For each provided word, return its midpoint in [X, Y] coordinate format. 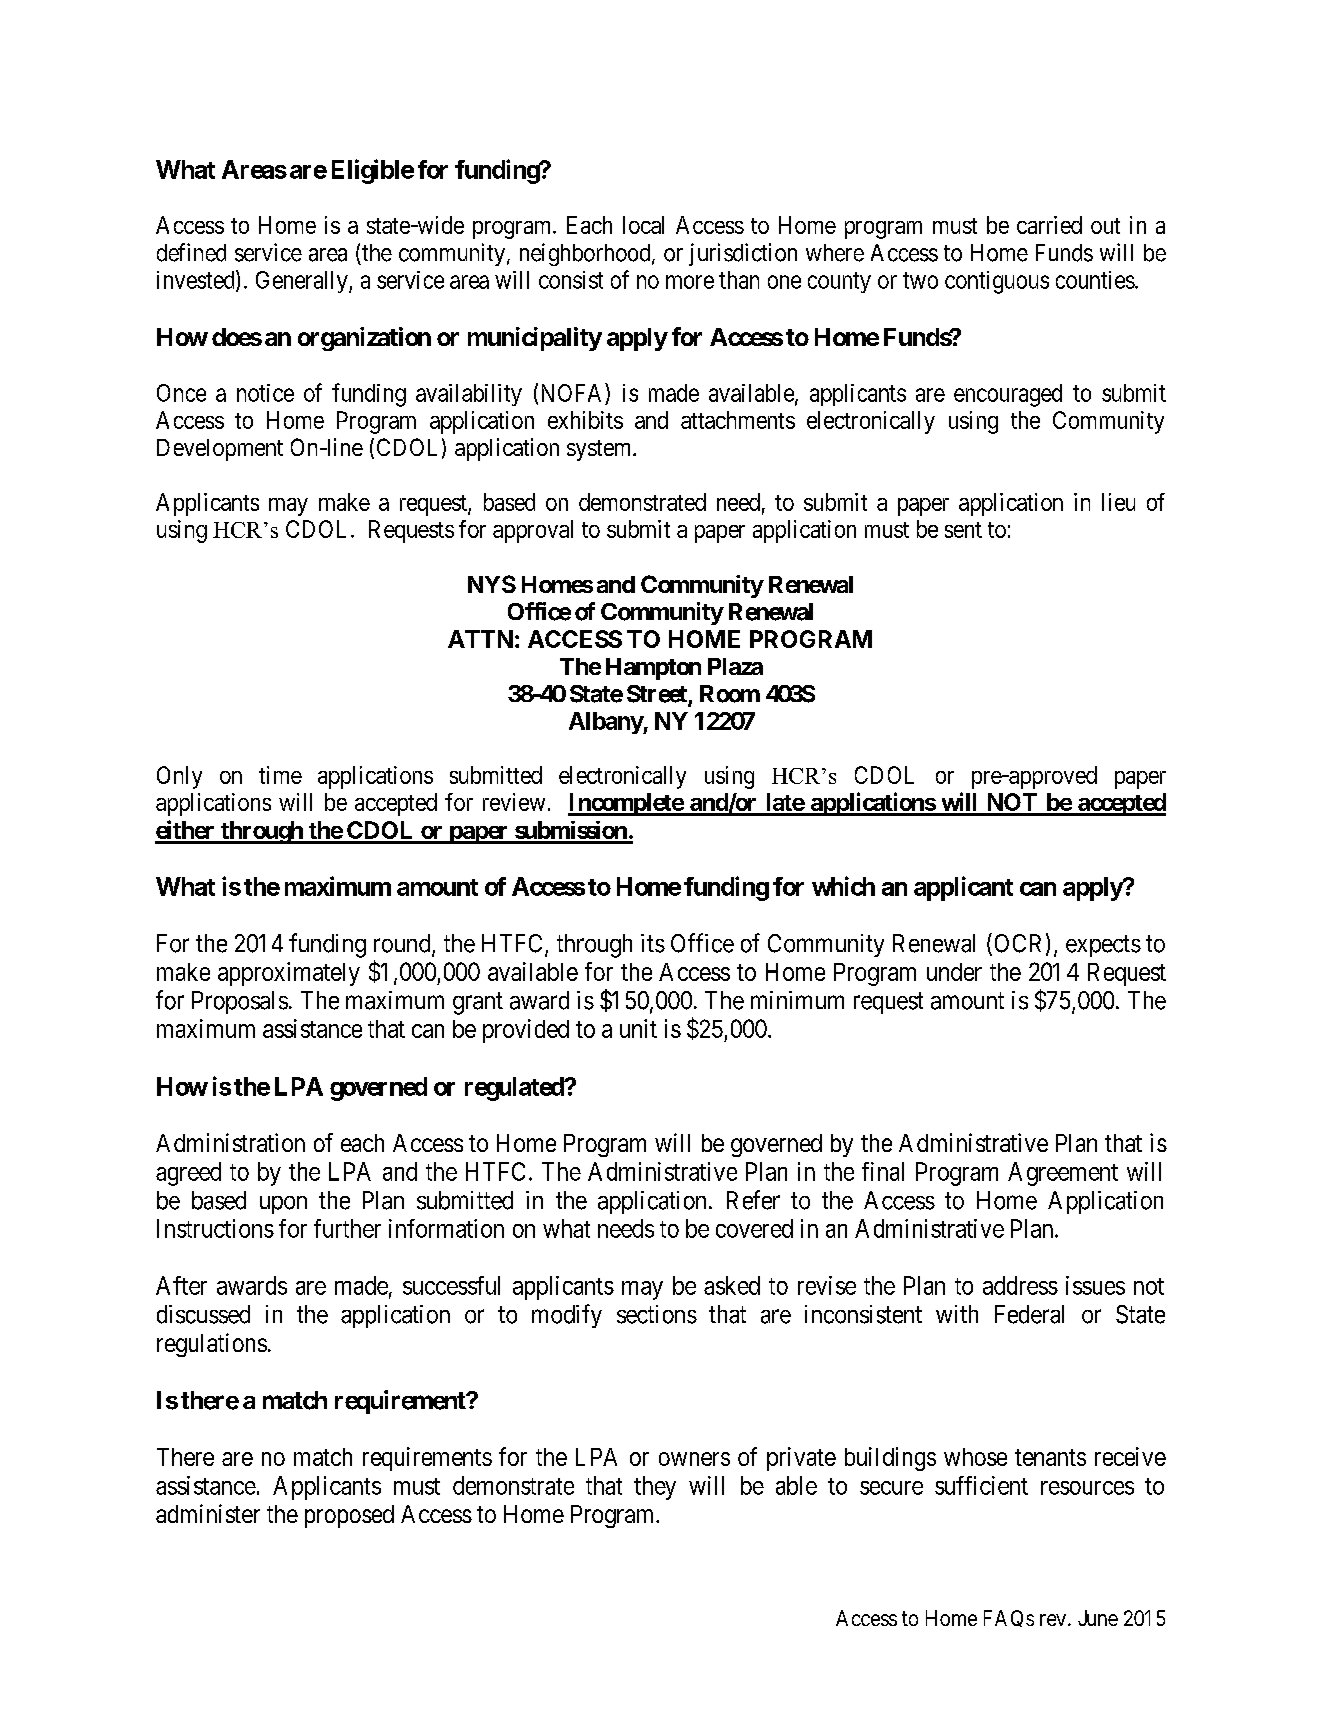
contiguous [997, 282]
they [655, 1488]
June [1098, 1618]
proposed [349, 1516]
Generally [303, 282]
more [690, 282]
